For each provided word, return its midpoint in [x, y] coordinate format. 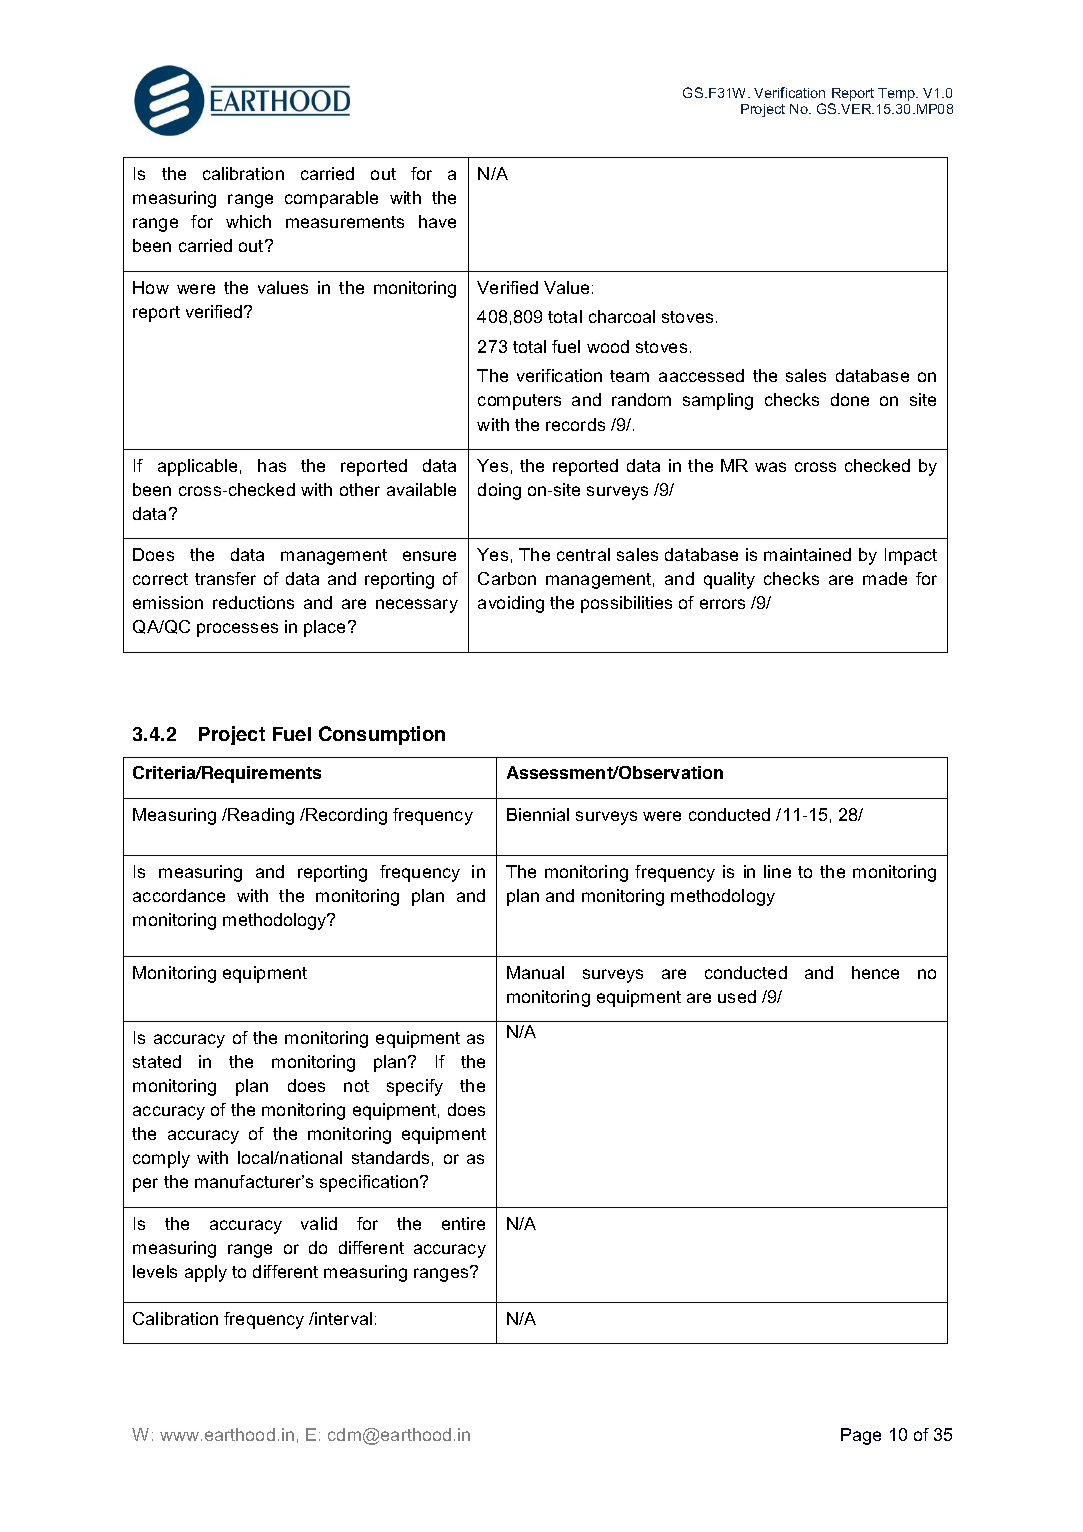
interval [342, 1318]
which [248, 221]
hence [875, 972]
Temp [898, 94]
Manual [535, 972]
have [437, 221]
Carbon [507, 578]
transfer [225, 578]
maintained [807, 554]
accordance [179, 895]
